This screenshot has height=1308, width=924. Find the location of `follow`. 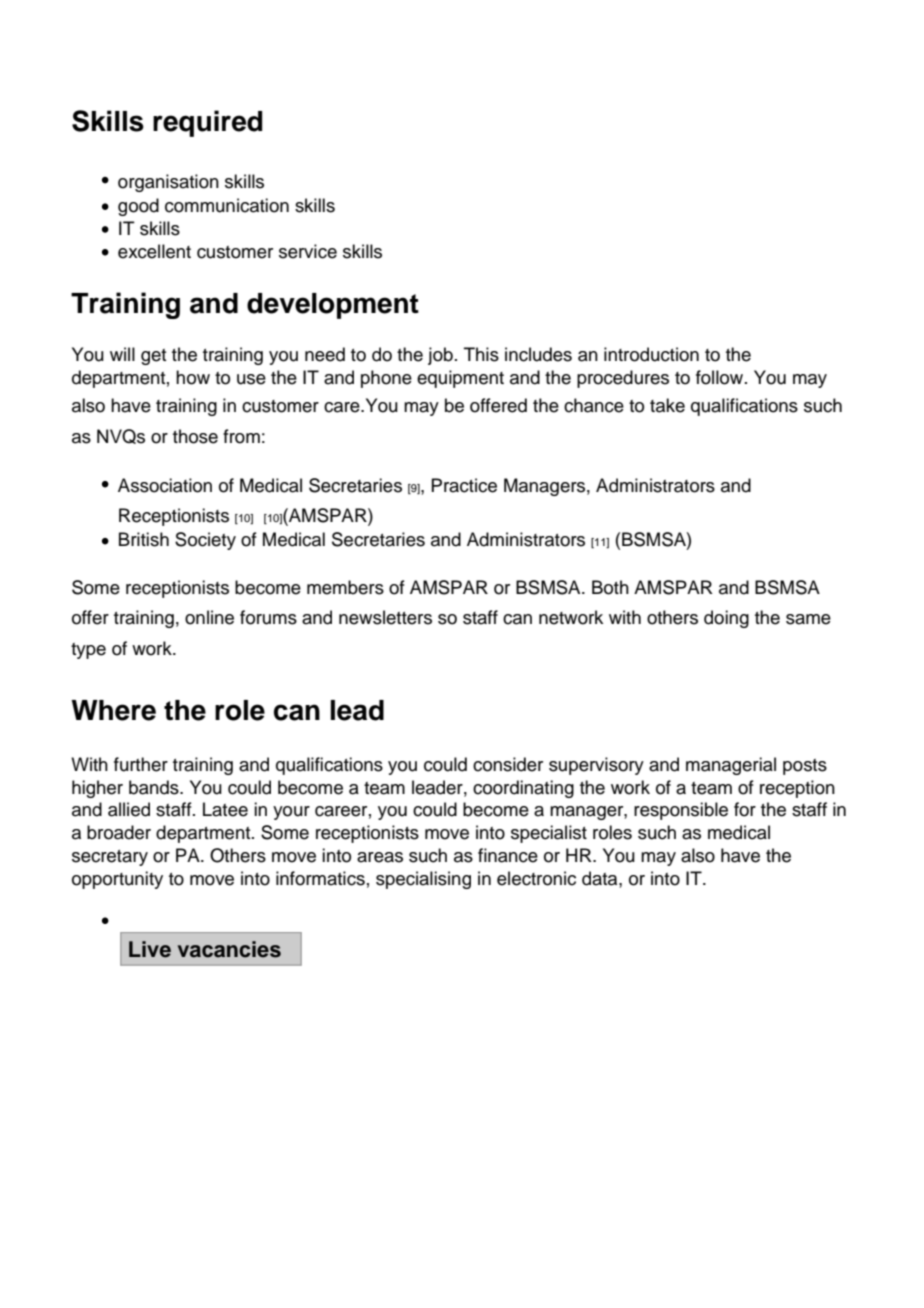

follow is located at coordinates (721, 377).
